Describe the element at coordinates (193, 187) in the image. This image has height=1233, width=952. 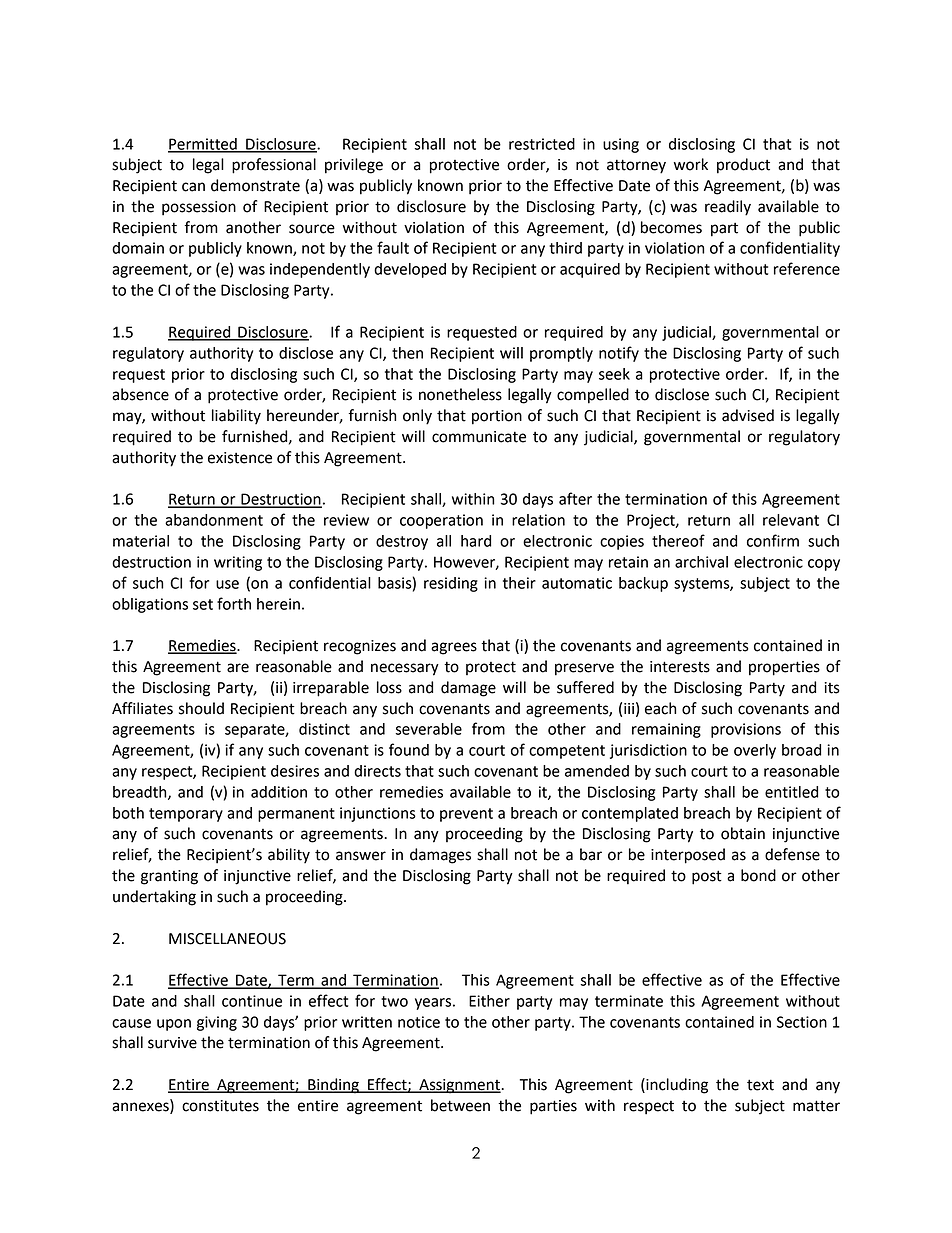
I see `can` at that location.
